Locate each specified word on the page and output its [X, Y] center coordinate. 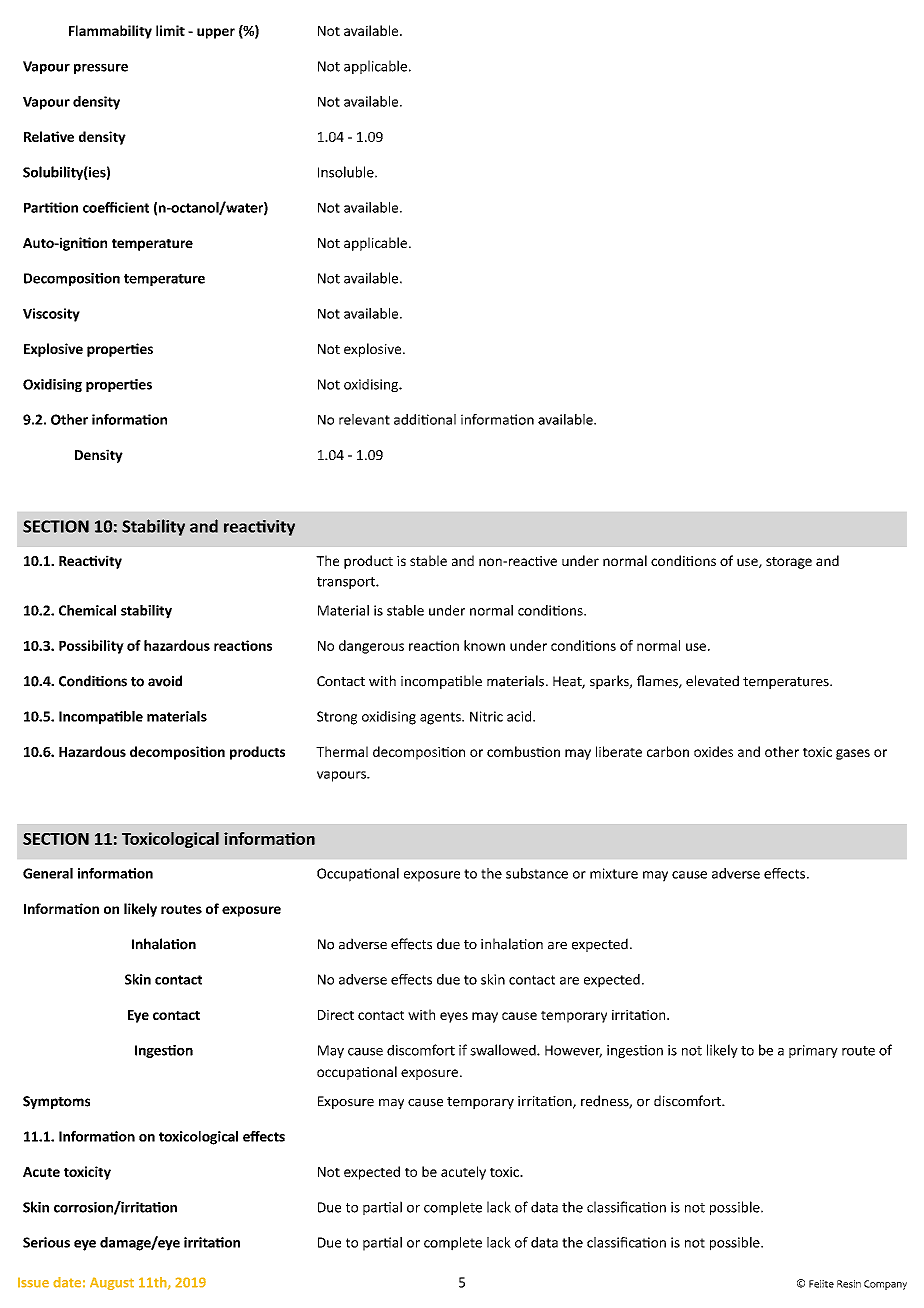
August [112, 1283]
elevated [712, 681]
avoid [165, 681]
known [484, 645]
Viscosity [51, 315]
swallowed [504, 1050]
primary [813, 1051]
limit [170, 30]
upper [216, 33]
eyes [454, 1017]
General [48, 873]
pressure [101, 69]
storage [789, 563]
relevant [364, 419]
